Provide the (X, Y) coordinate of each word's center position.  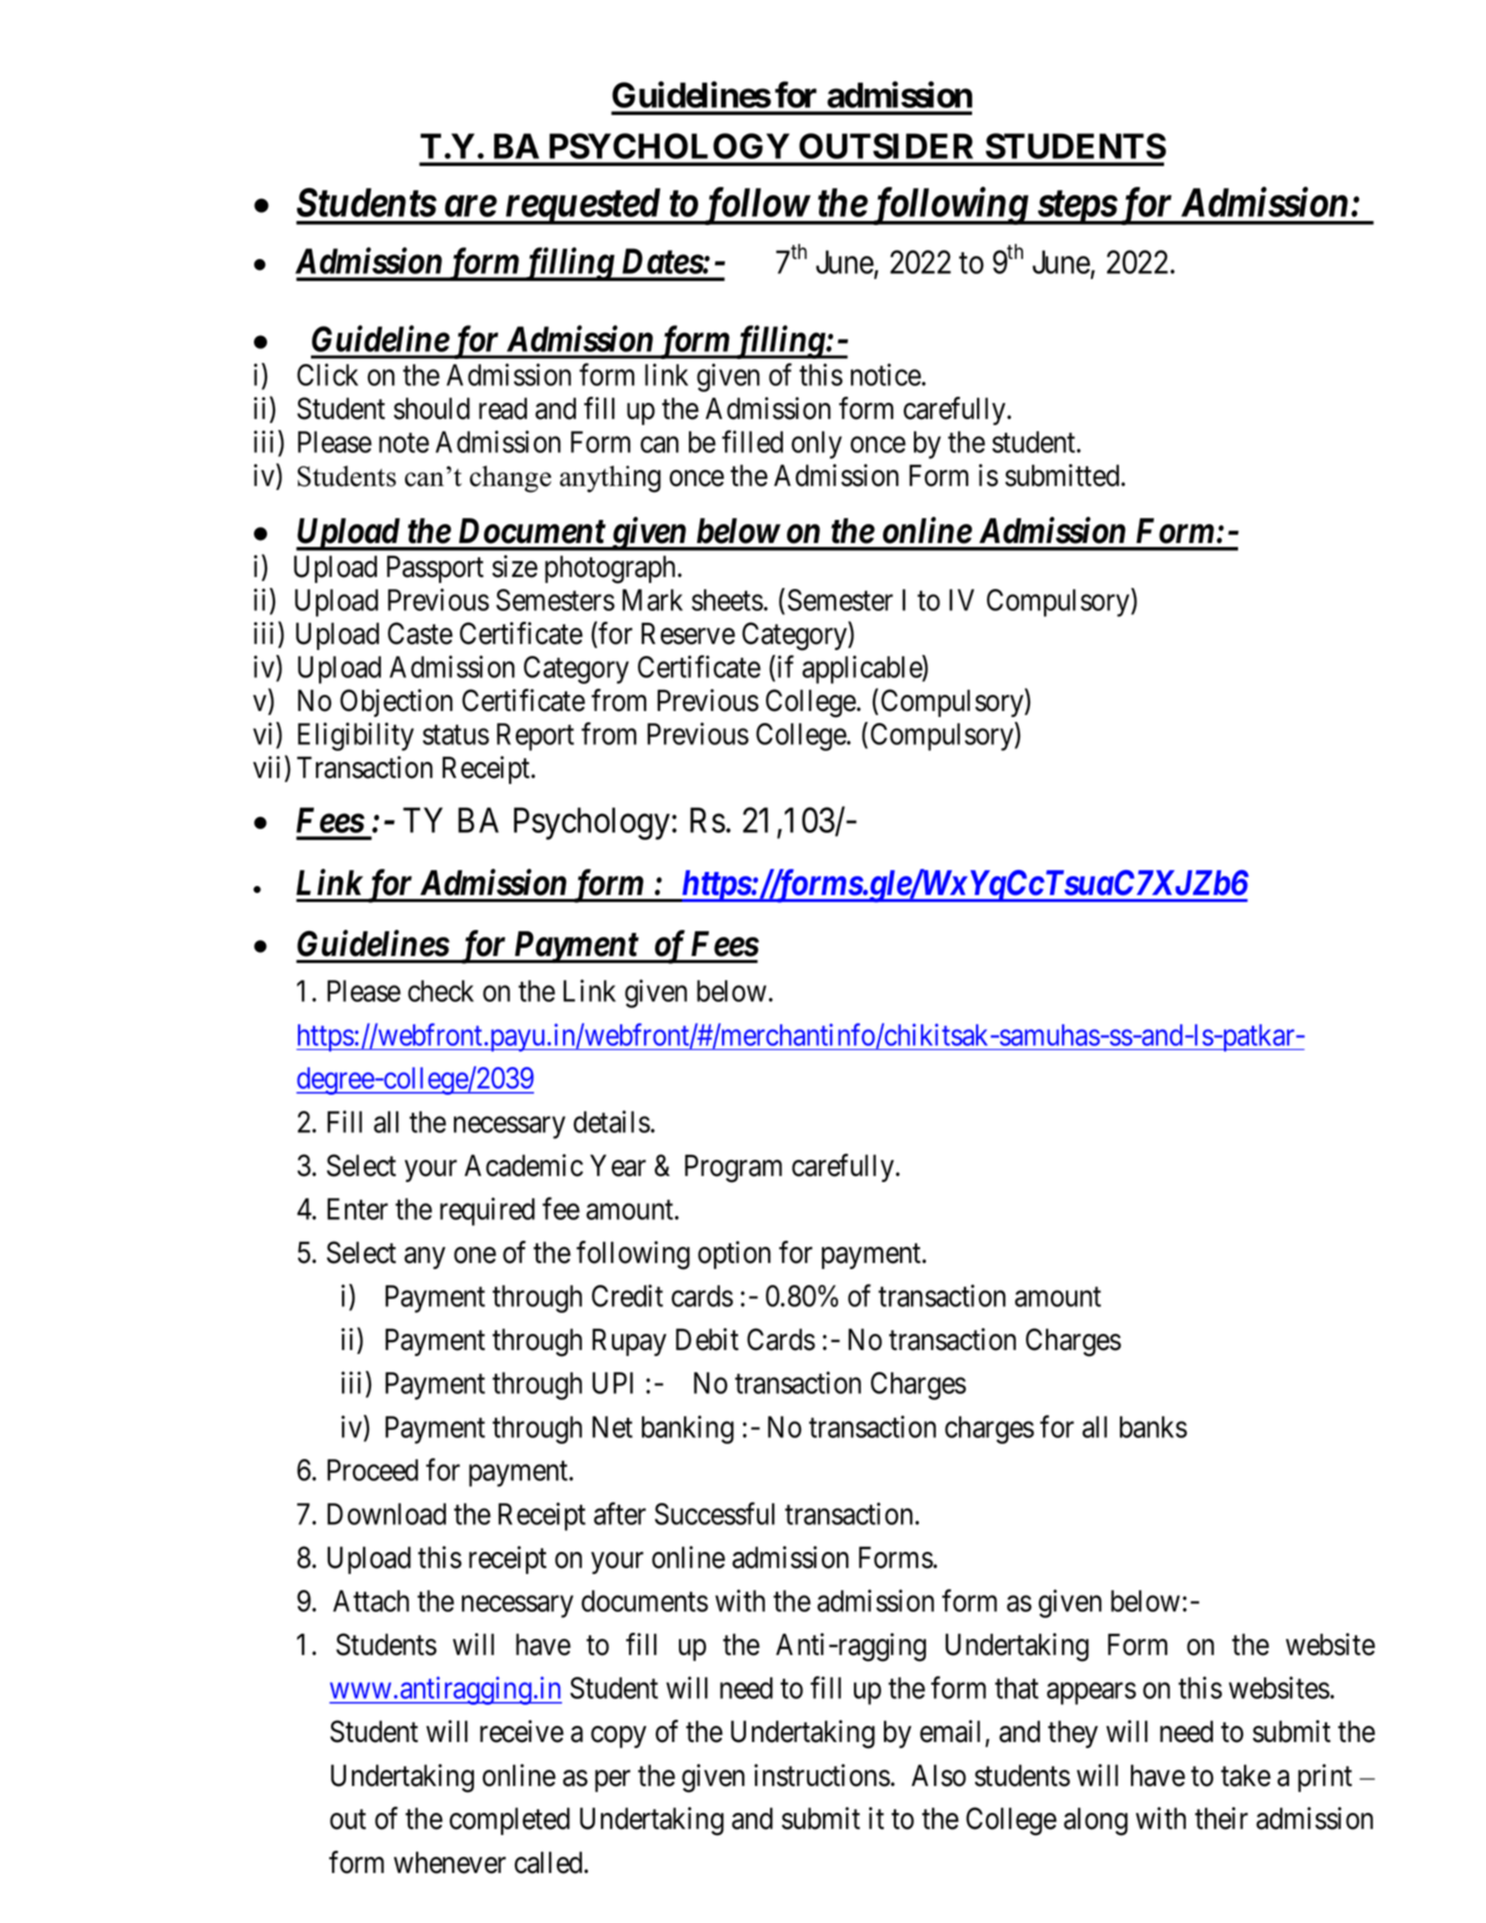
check (441, 991)
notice (886, 374)
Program (733, 1168)
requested (582, 206)
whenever (450, 1862)
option (734, 1255)
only (816, 445)
